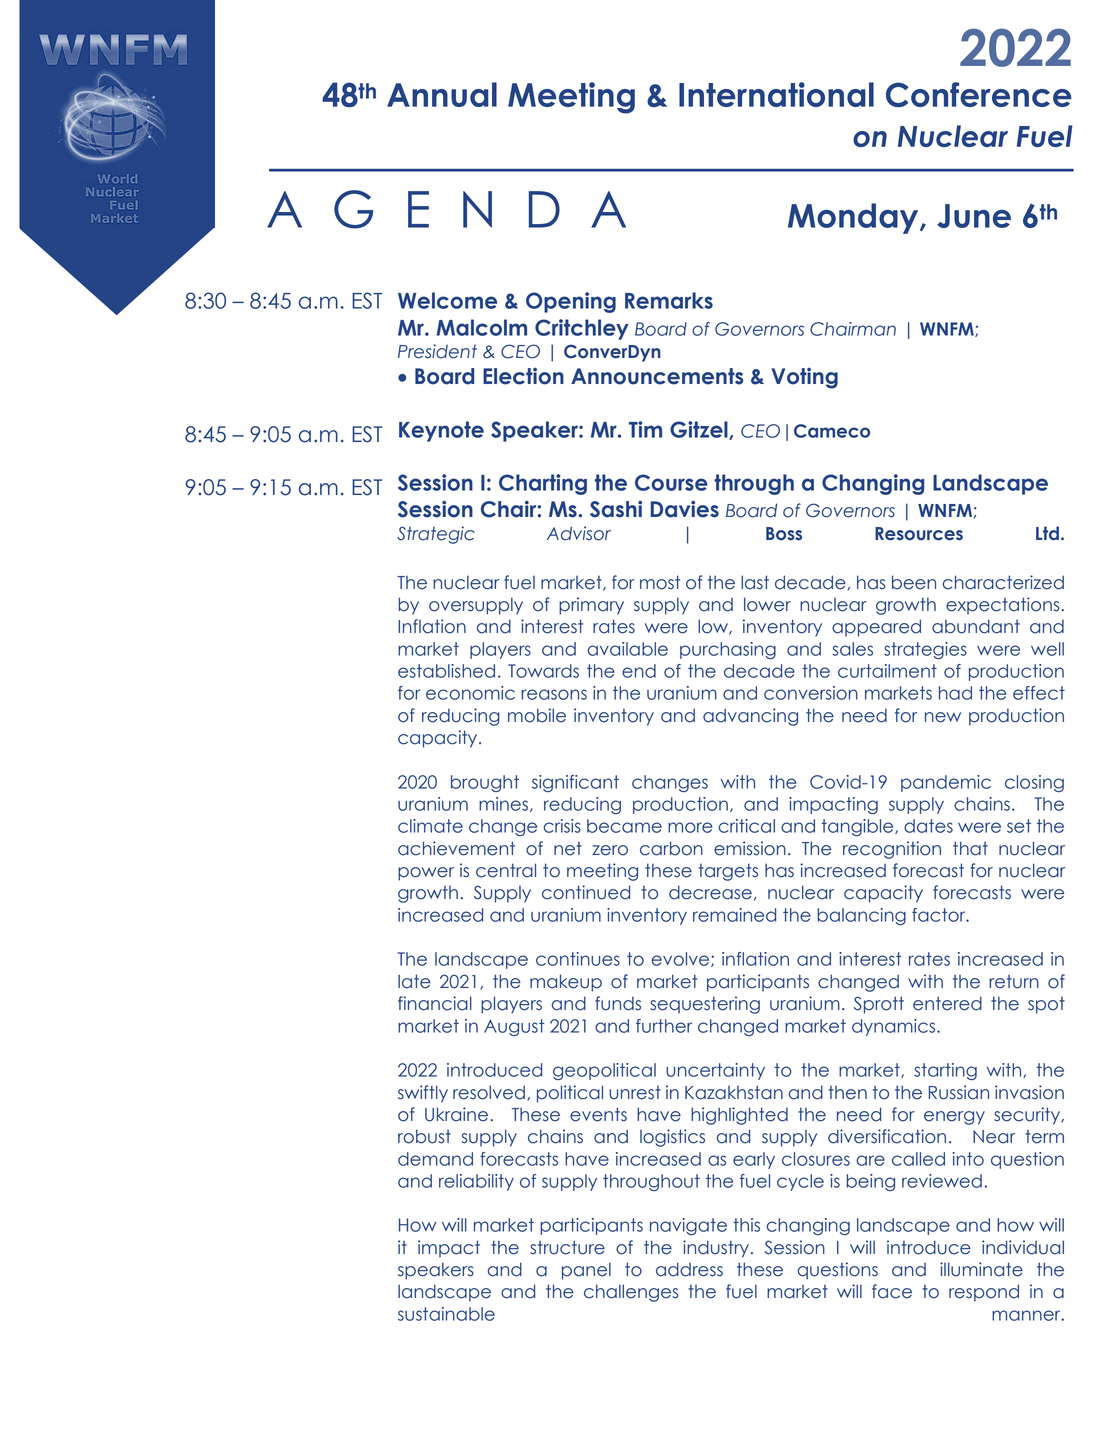  Describe the element at coordinates (436, 535) in the image. I see `Strategic` at that location.
